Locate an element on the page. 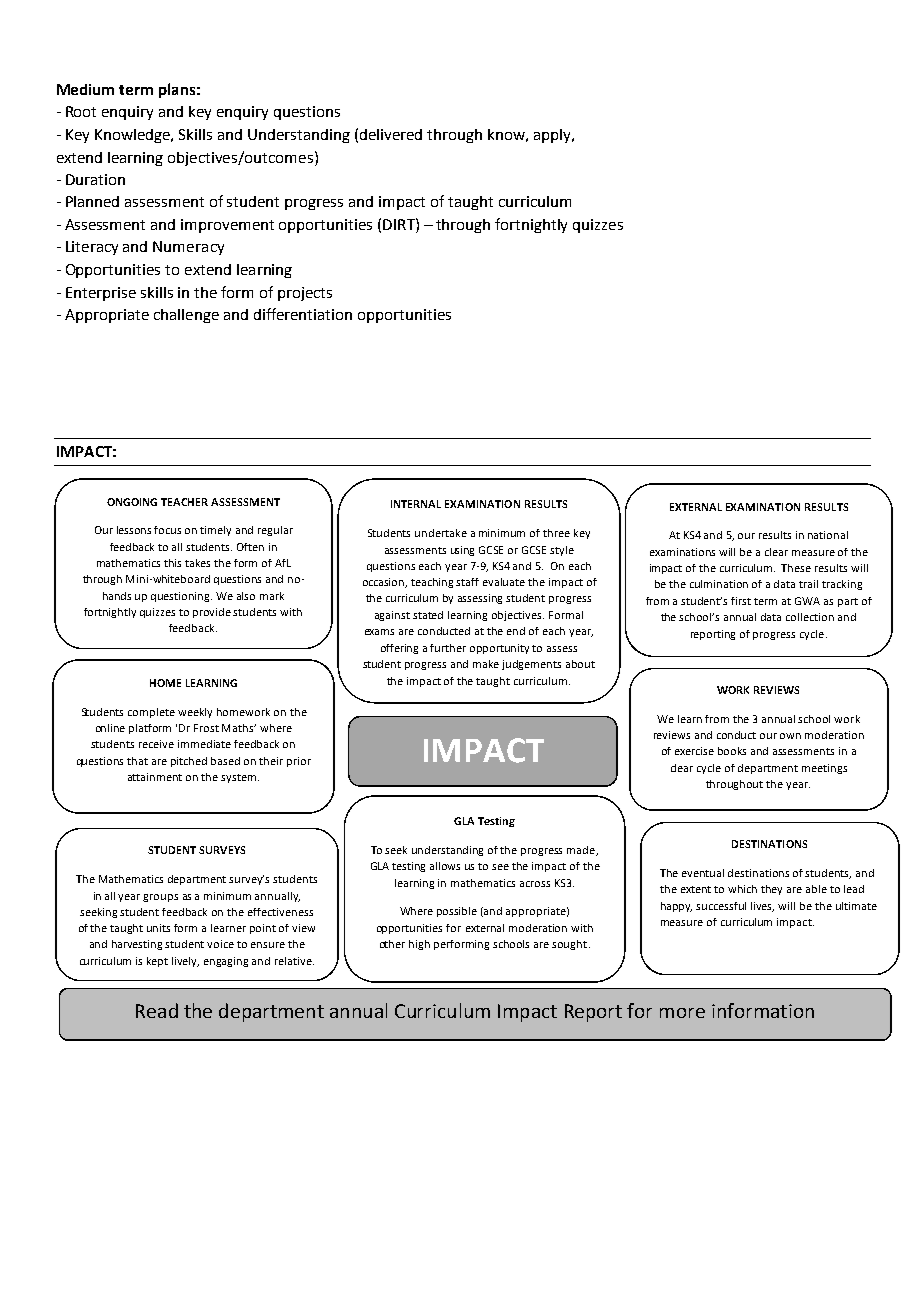  high is located at coordinates (419, 945).
